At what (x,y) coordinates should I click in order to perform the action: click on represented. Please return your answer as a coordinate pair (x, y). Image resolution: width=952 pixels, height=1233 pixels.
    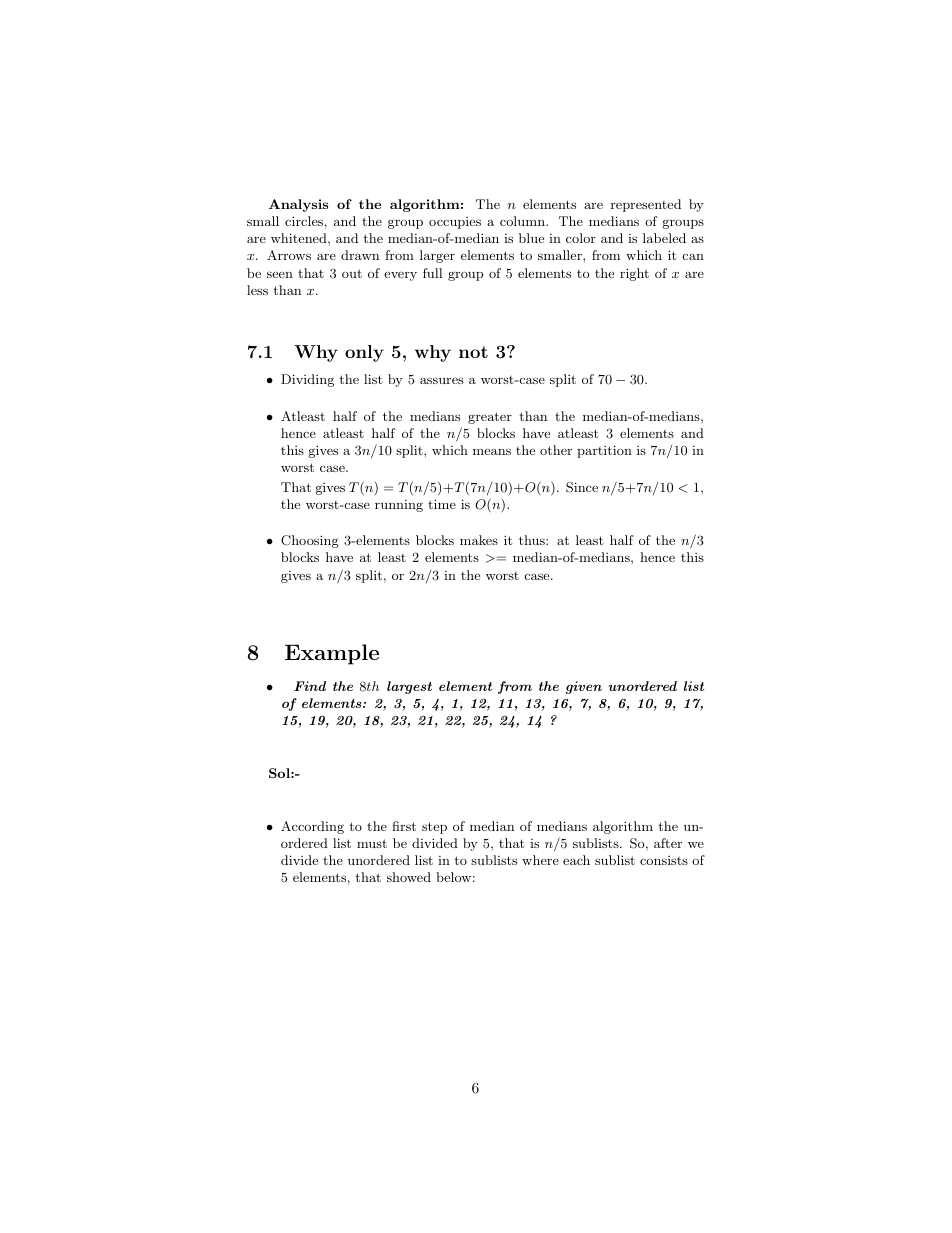
    Looking at the image, I should click on (646, 205).
